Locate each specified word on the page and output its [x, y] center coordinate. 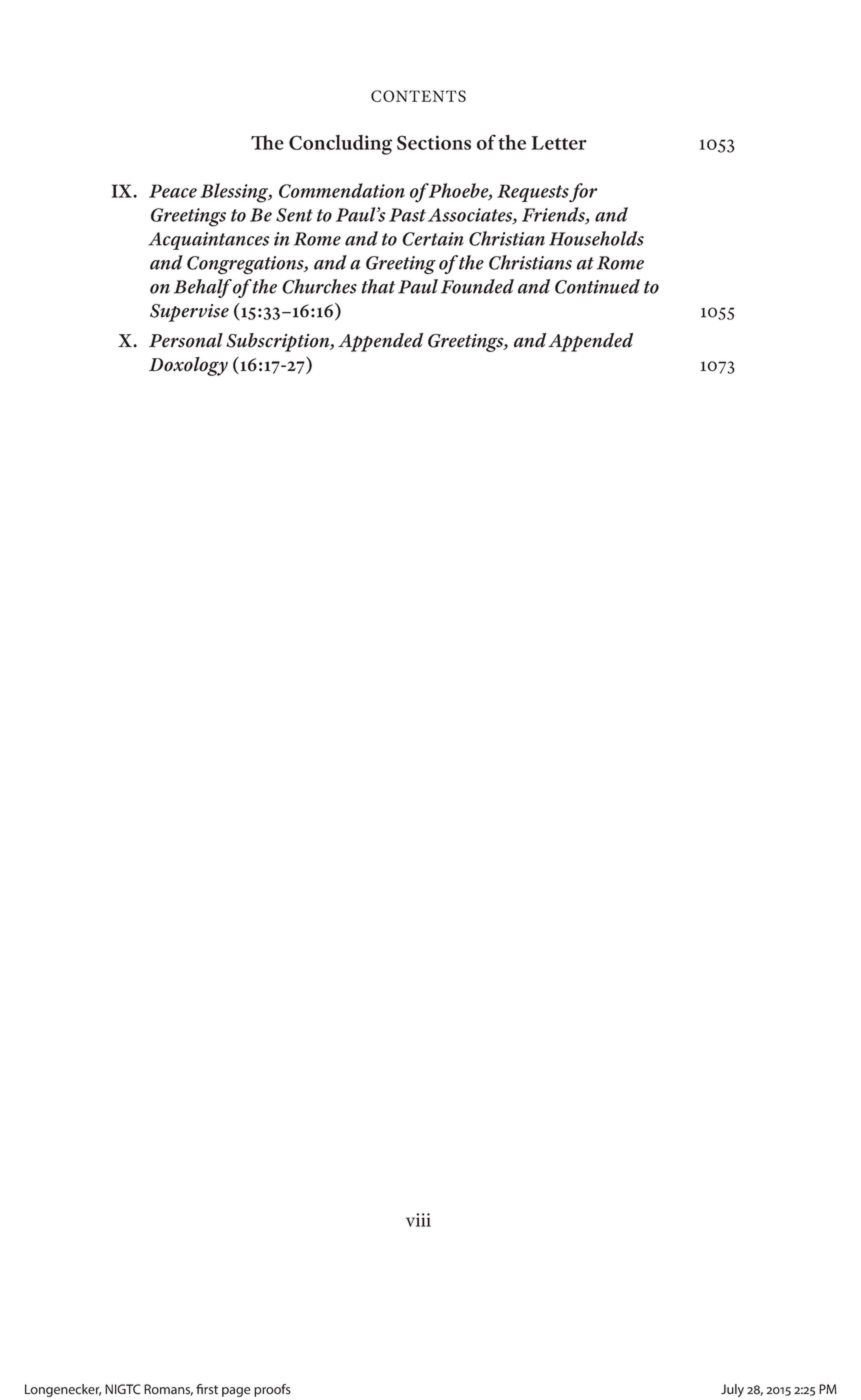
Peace [173, 191]
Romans [168, 1390]
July [732, 1390]
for [583, 193]
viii [418, 1220]
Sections [434, 142]
